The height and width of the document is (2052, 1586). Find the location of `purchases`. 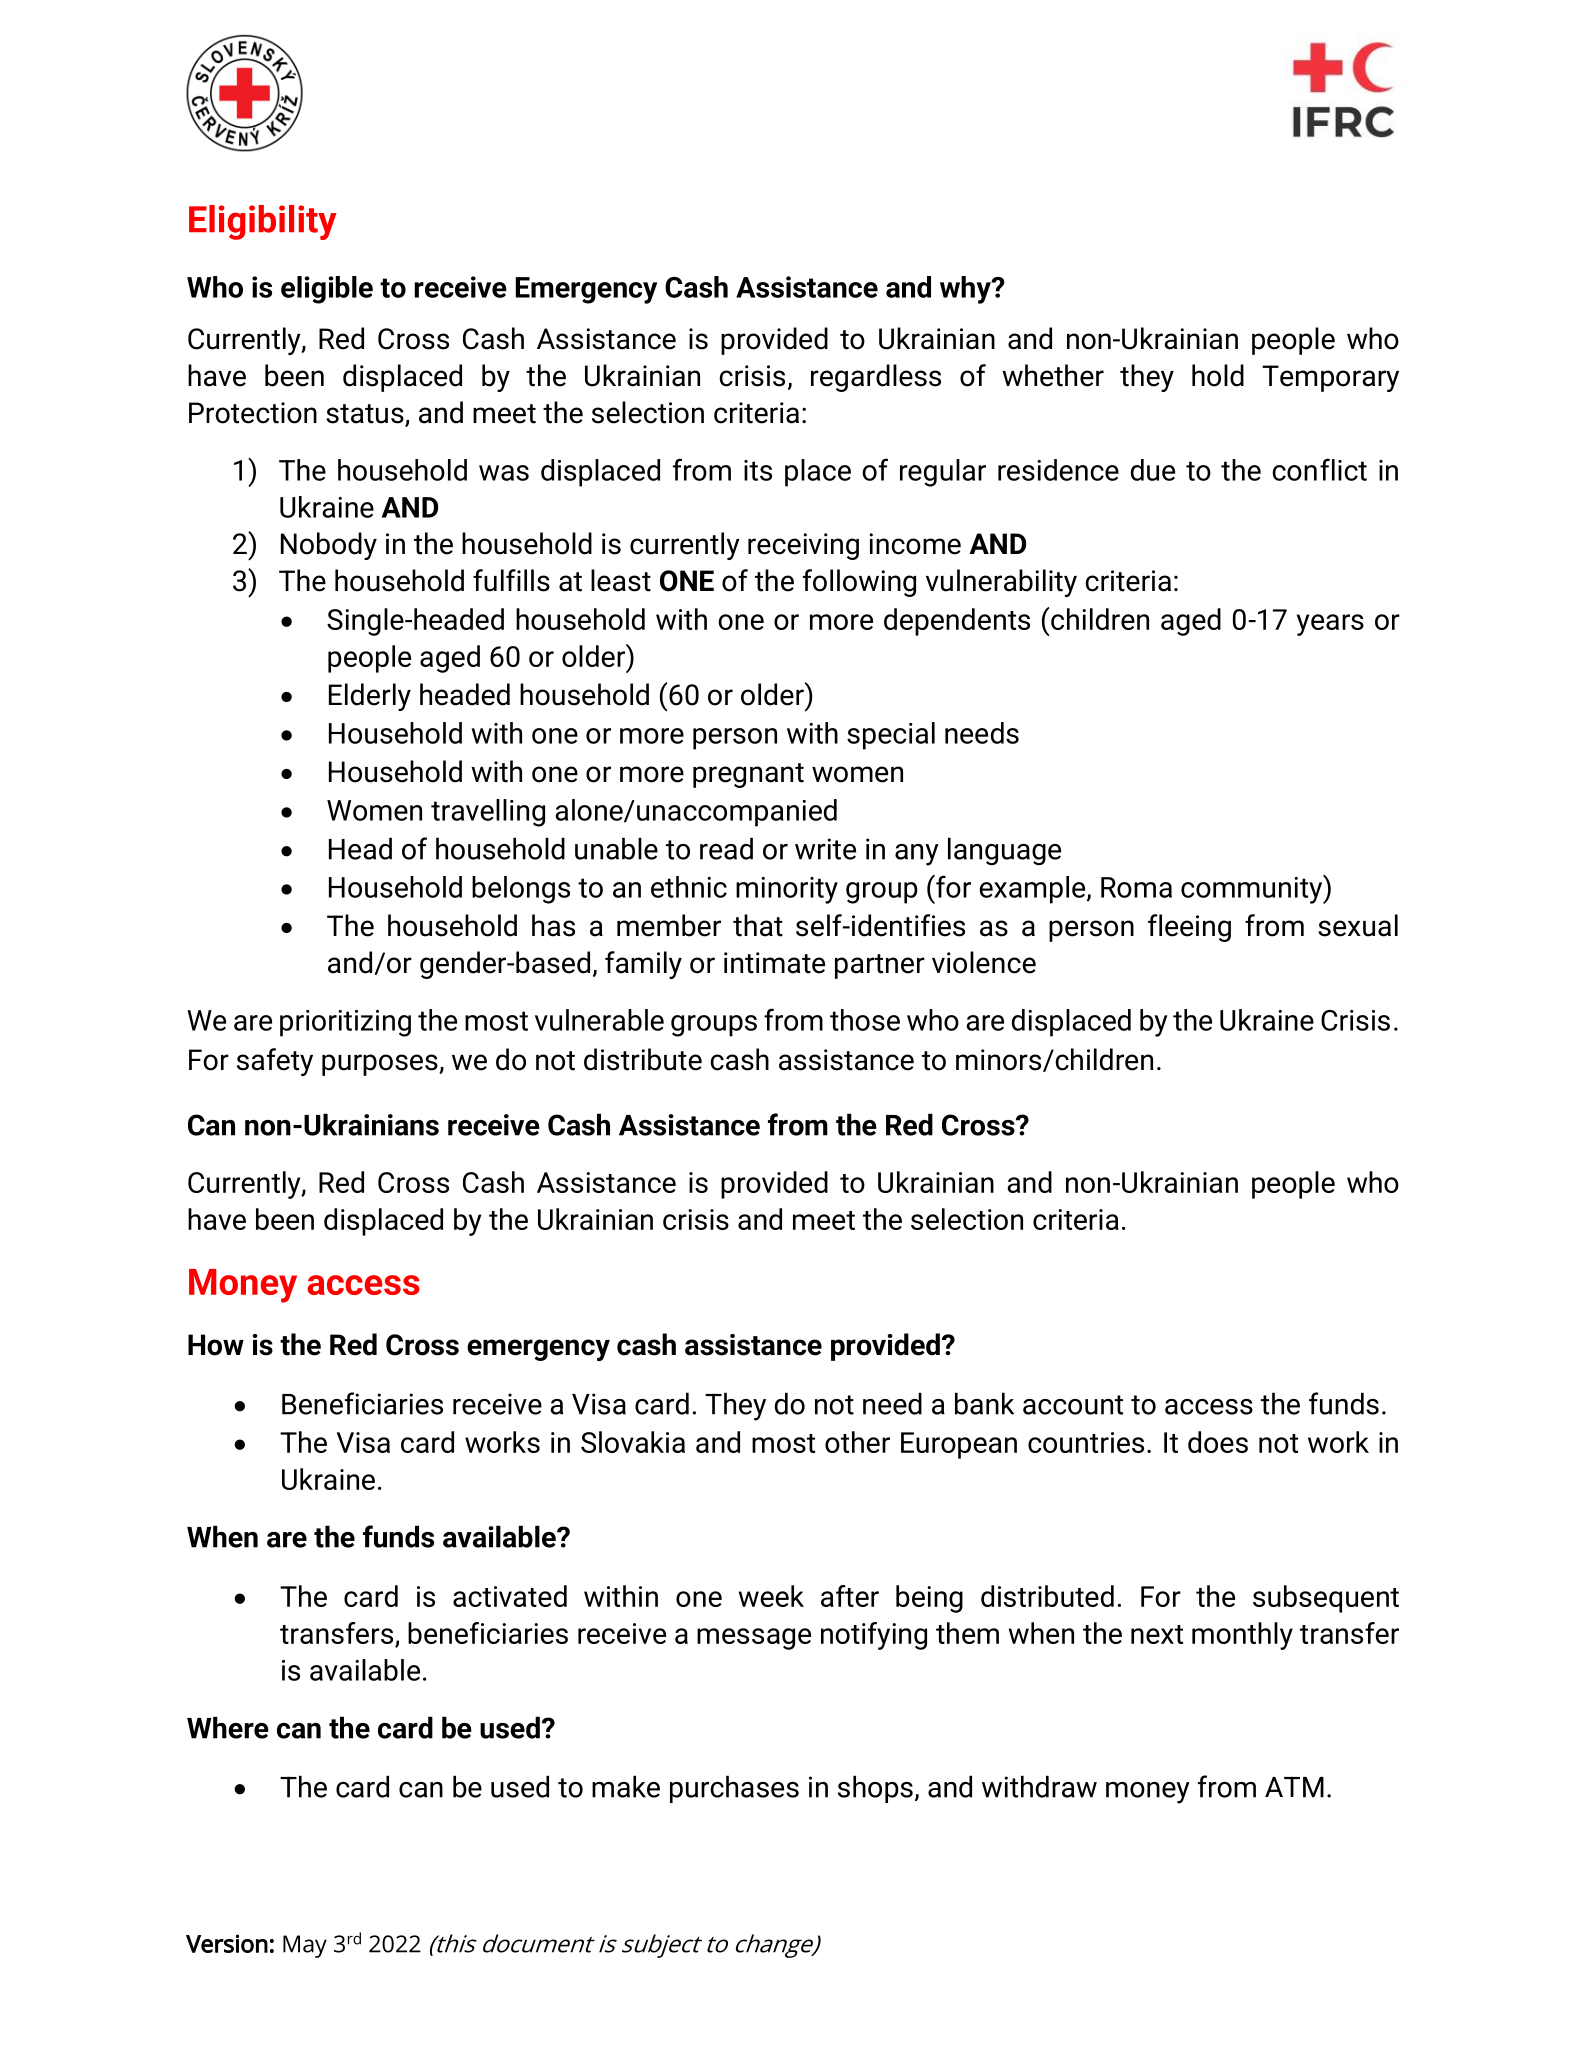

purchases is located at coordinates (734, 1789).
